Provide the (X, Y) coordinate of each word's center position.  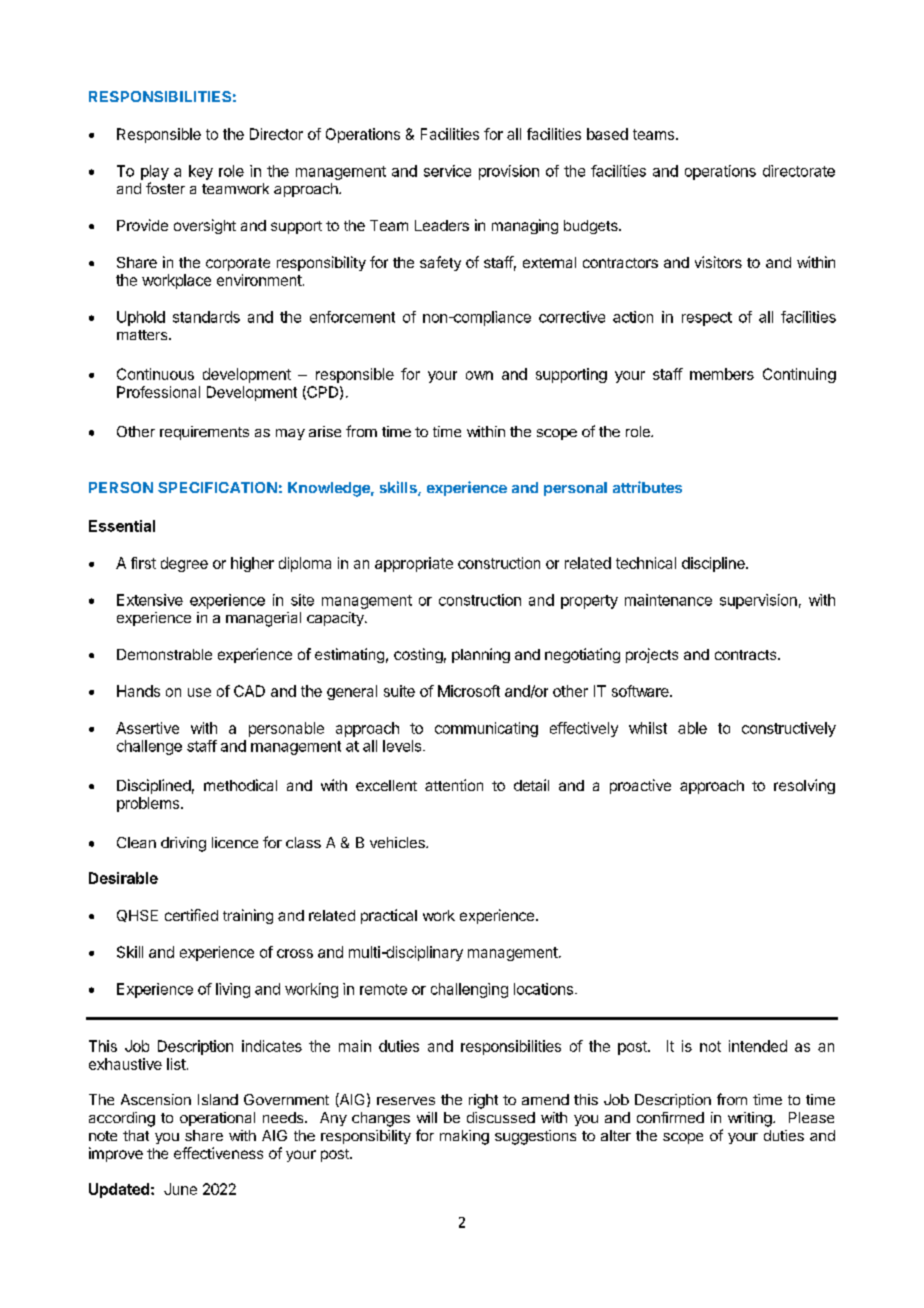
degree (184, 564)
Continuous (155, 374)
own (479, 375)
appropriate (414, 564)
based (607, 134)
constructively (789, 729)
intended (758, 1046)
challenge (149, 747)
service (447, 171)
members (722, 374)
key (201, 172)
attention (454, 785)
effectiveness (218, 1153)
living (233, 990)
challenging (469, 990)
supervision (758, 601)
